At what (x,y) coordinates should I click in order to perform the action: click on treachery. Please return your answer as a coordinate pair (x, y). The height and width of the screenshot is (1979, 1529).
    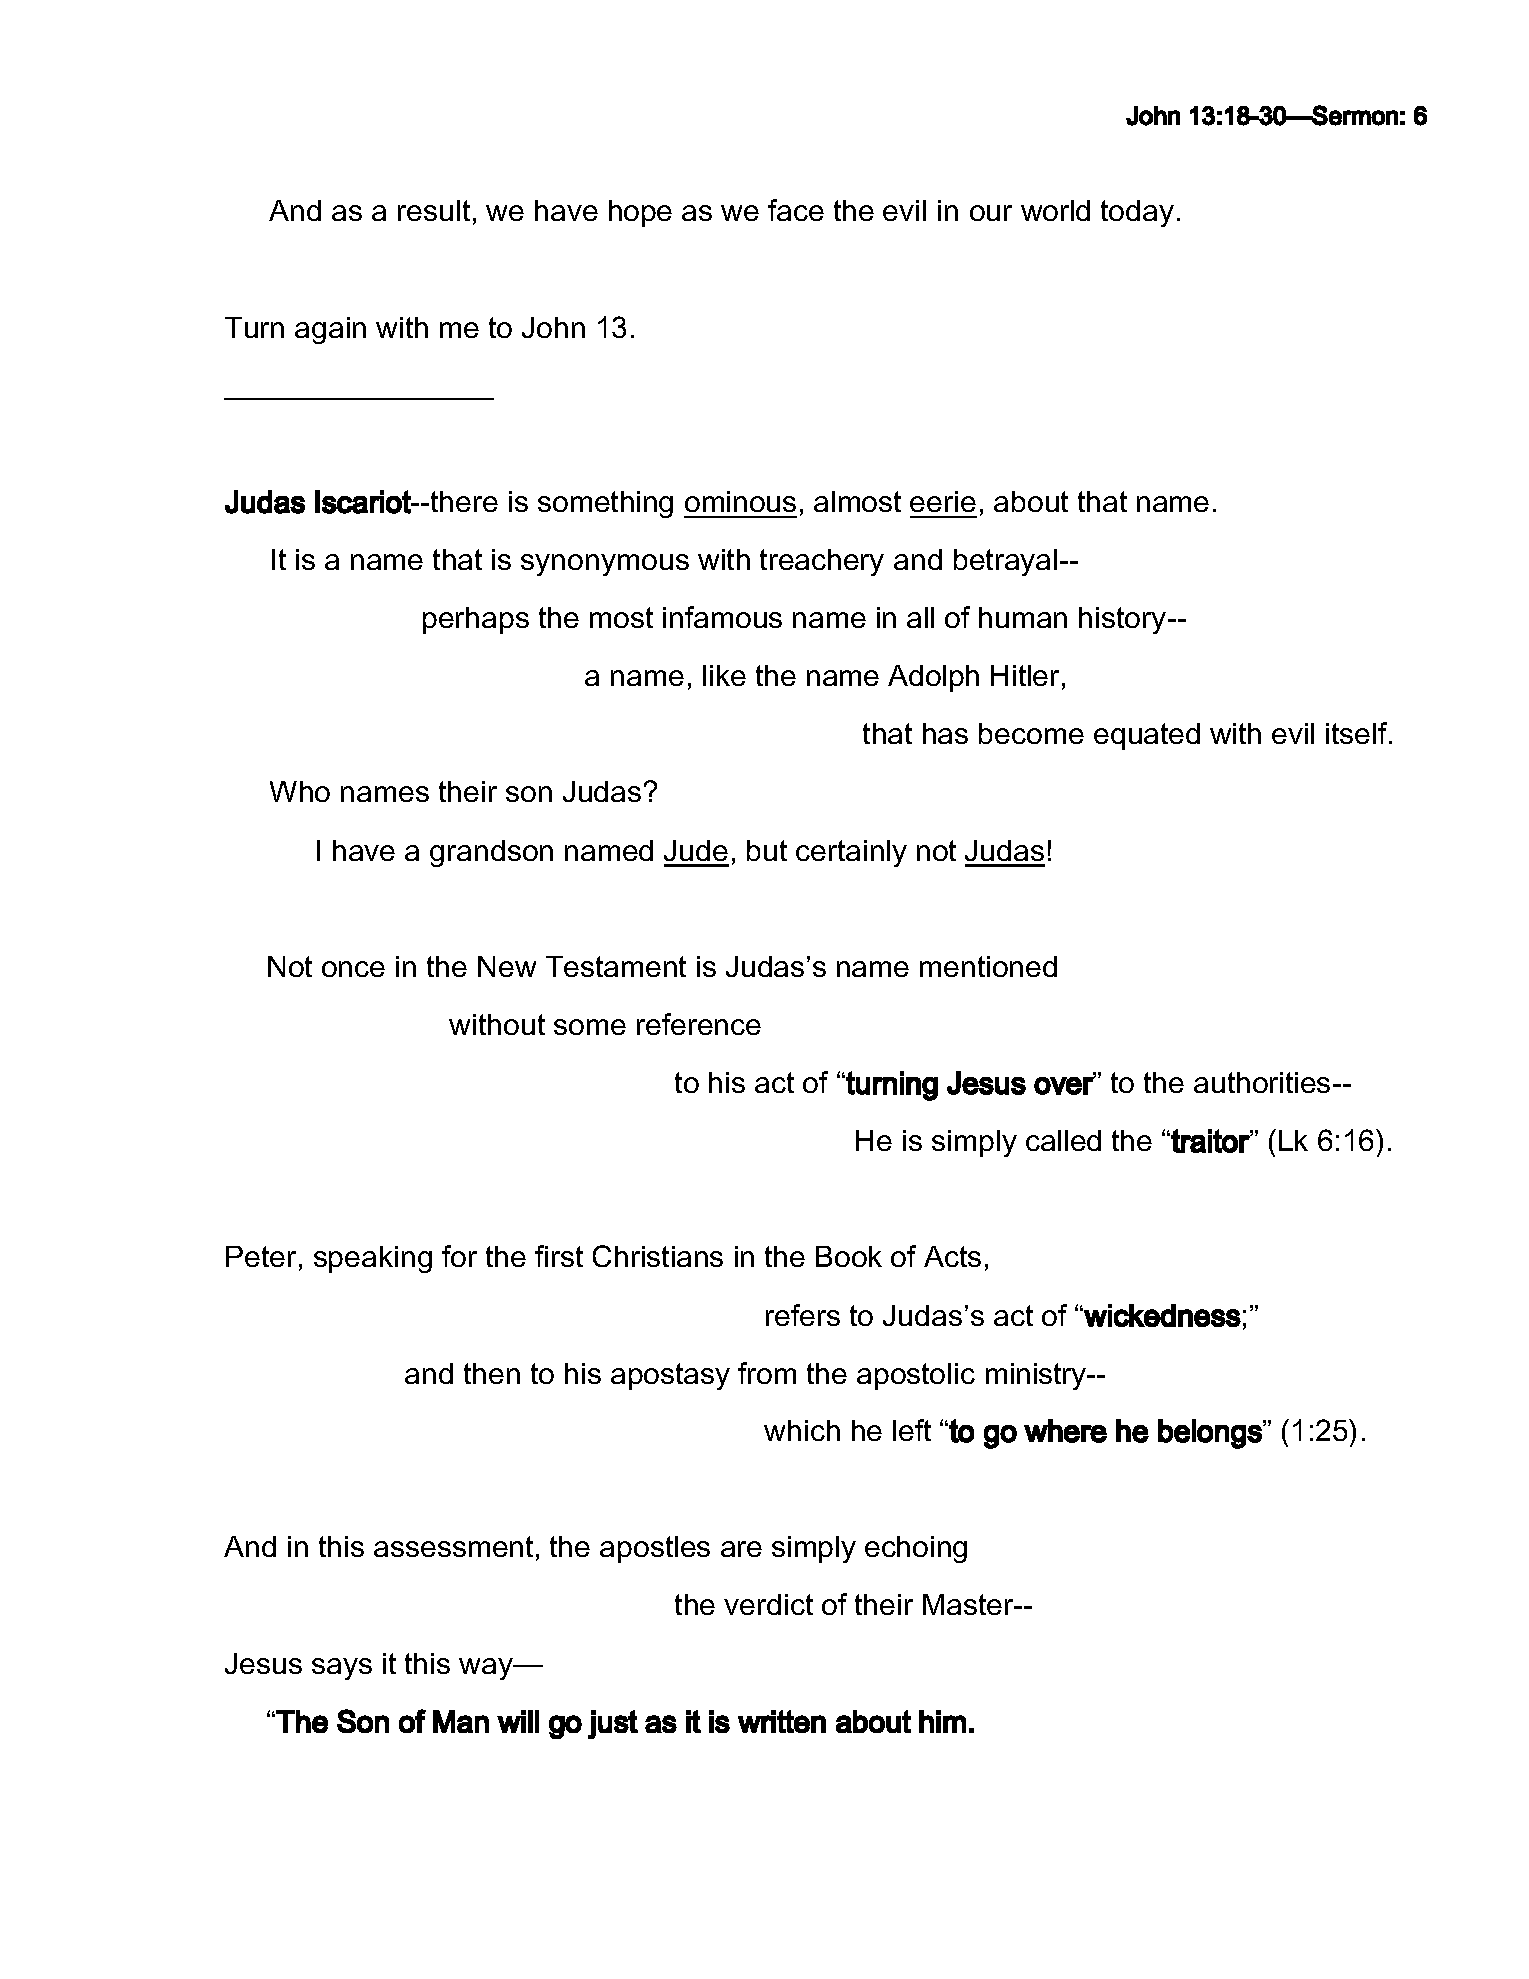
    Looking at the image, I should click on (822, 562).
